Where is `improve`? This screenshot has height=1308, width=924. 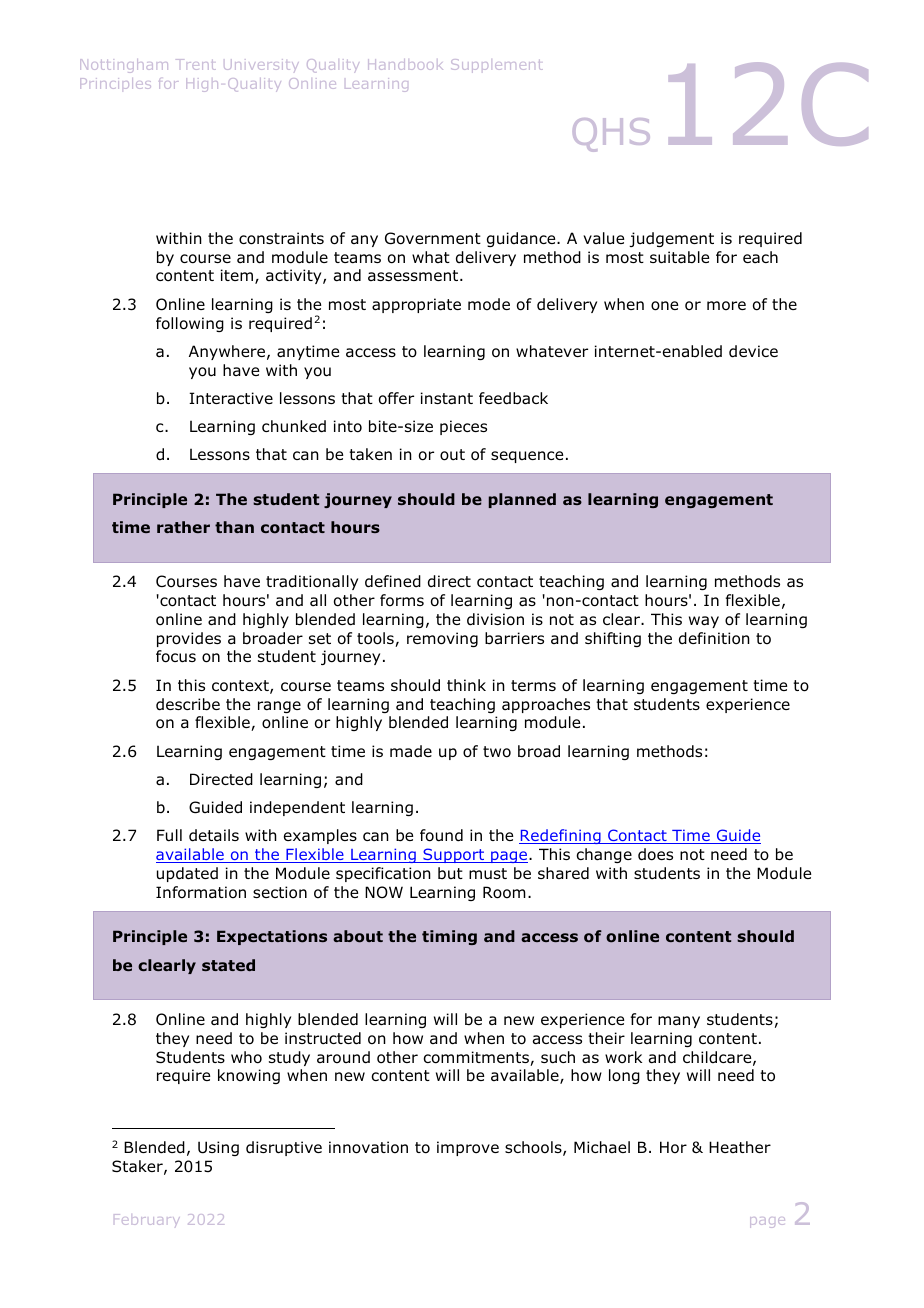
improve is located at coordinates (468, 1148).
